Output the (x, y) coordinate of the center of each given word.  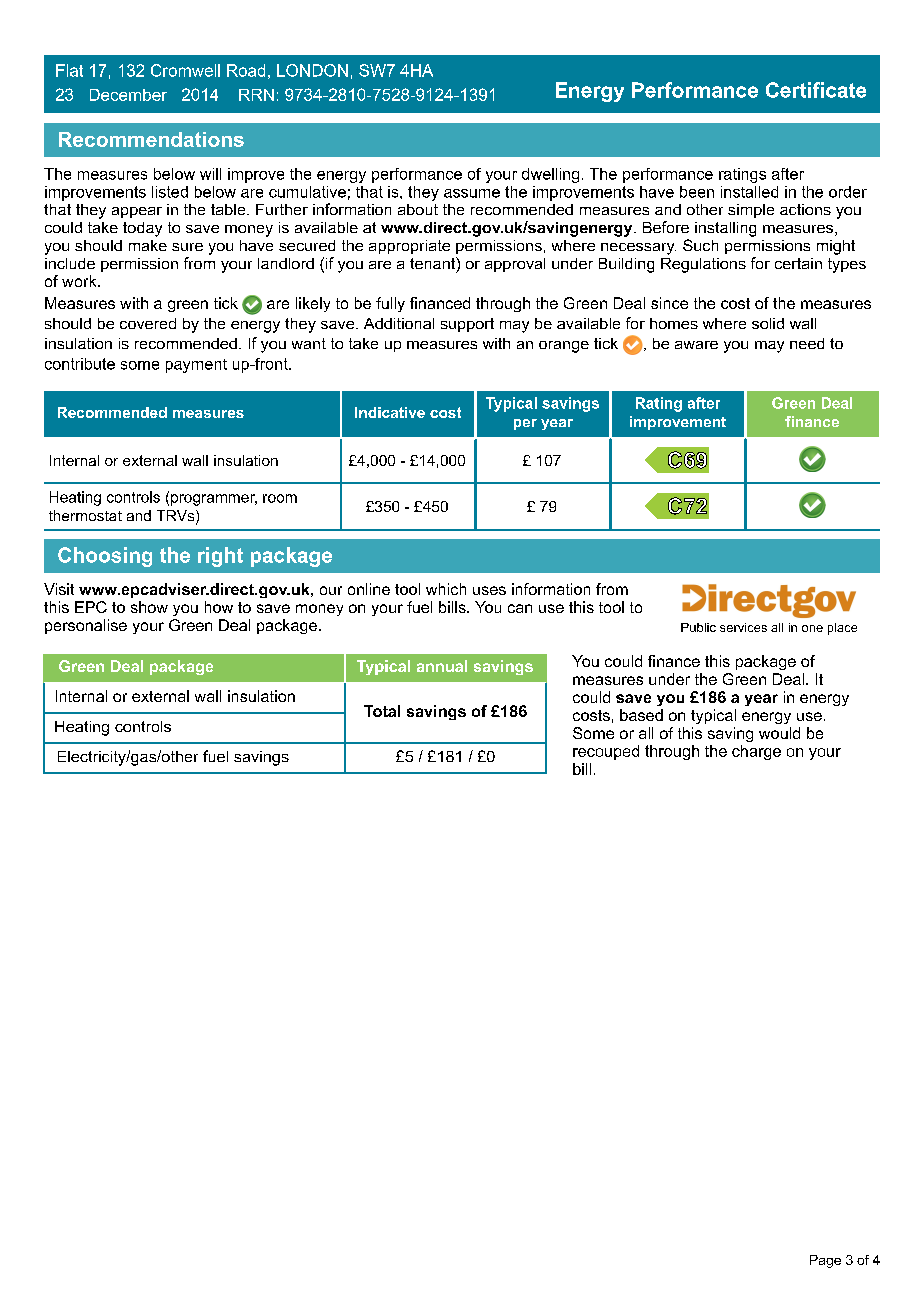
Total (382, 711)
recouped (606, 752)
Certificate (816, 90)
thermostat (85, 515)
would (779, 733)
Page (825, 1261)
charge (756, 752)
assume (472, 193)
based (641, 715)
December (128, 95)
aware (696, 345)
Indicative (390, 412)
